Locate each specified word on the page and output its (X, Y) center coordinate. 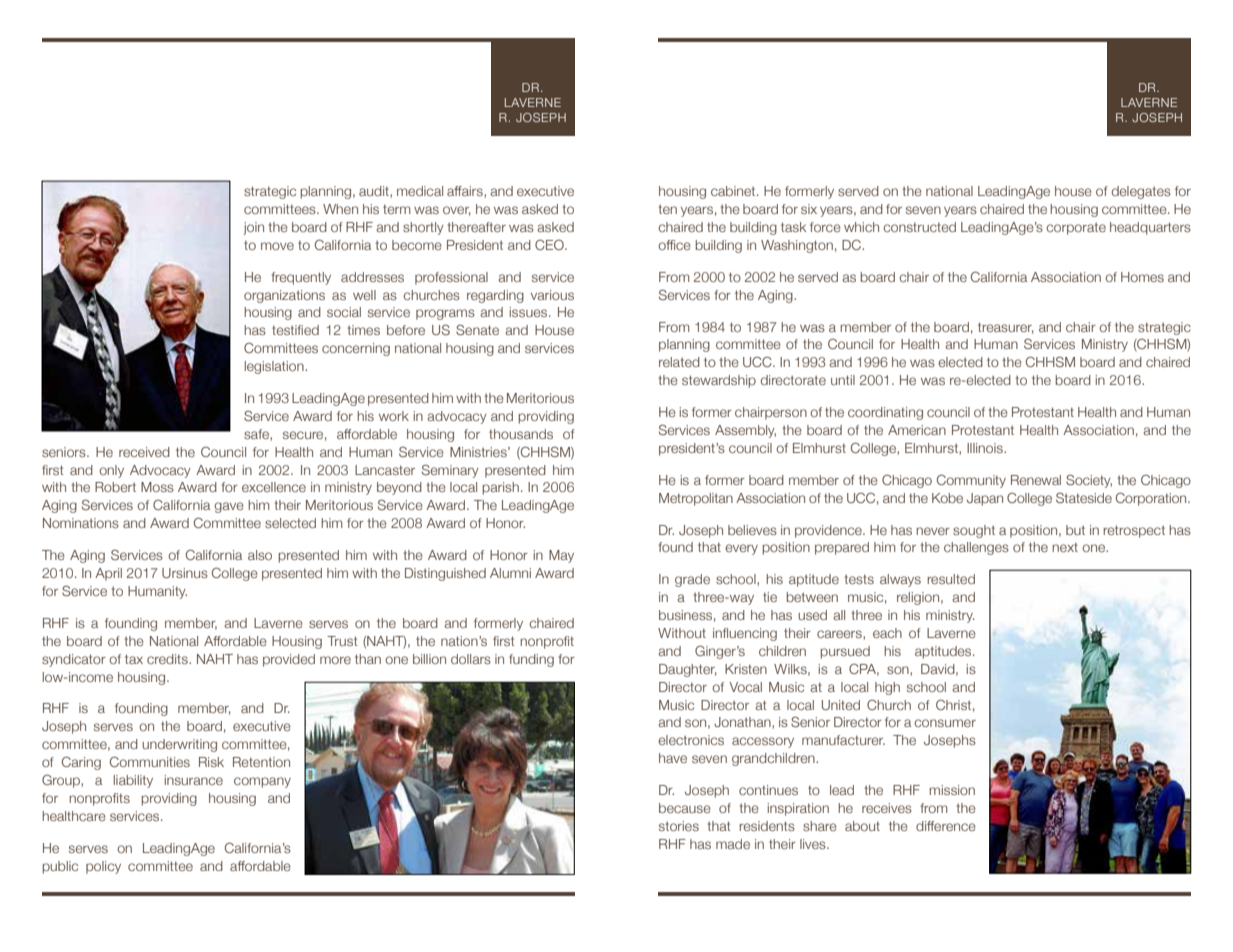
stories (679, 826)
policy (103, 867)
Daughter (688, 670)
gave (229, 507)
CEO (550, 244)
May (561, 556)
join (253, 228)
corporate (1076, 228)
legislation (275, 367)
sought (974, 531)
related (679, 362)
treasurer (1006, 328)
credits (168, 659)
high (887, 688)
